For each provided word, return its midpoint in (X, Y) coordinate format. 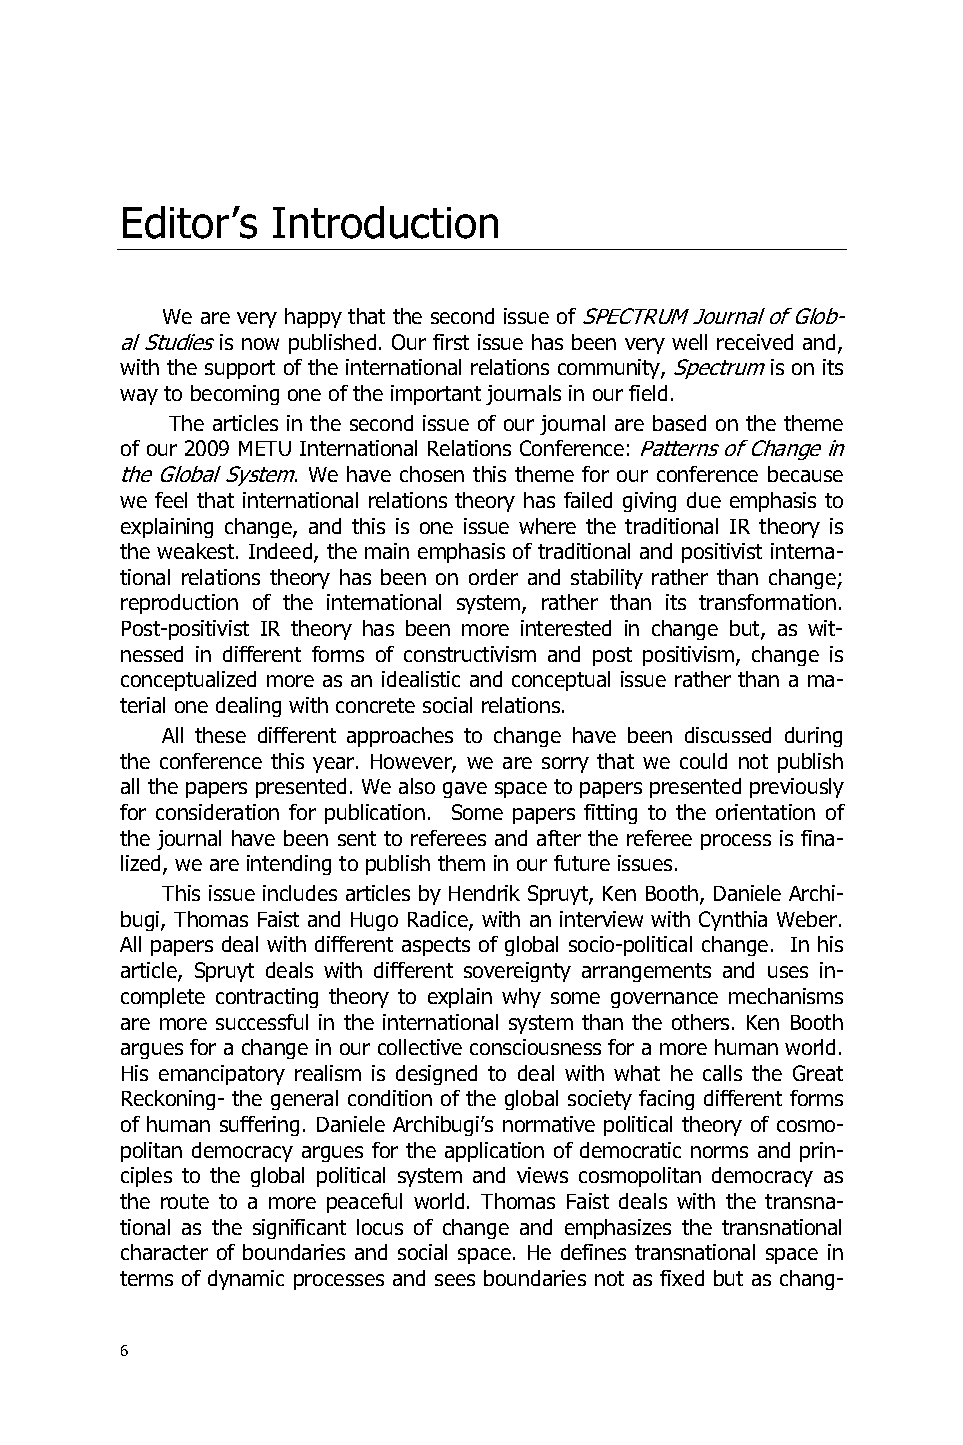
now (260, 344)
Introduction (385, 222)
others (700, 1022)
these (220, 735)
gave (465, 790)
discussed (728, 735)
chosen (432, 474)
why (521, 998)
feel (171, 500)
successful (262, 1022)
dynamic (246, 1280)
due (704, 500)
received (755, 342)
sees (455, 1280)
